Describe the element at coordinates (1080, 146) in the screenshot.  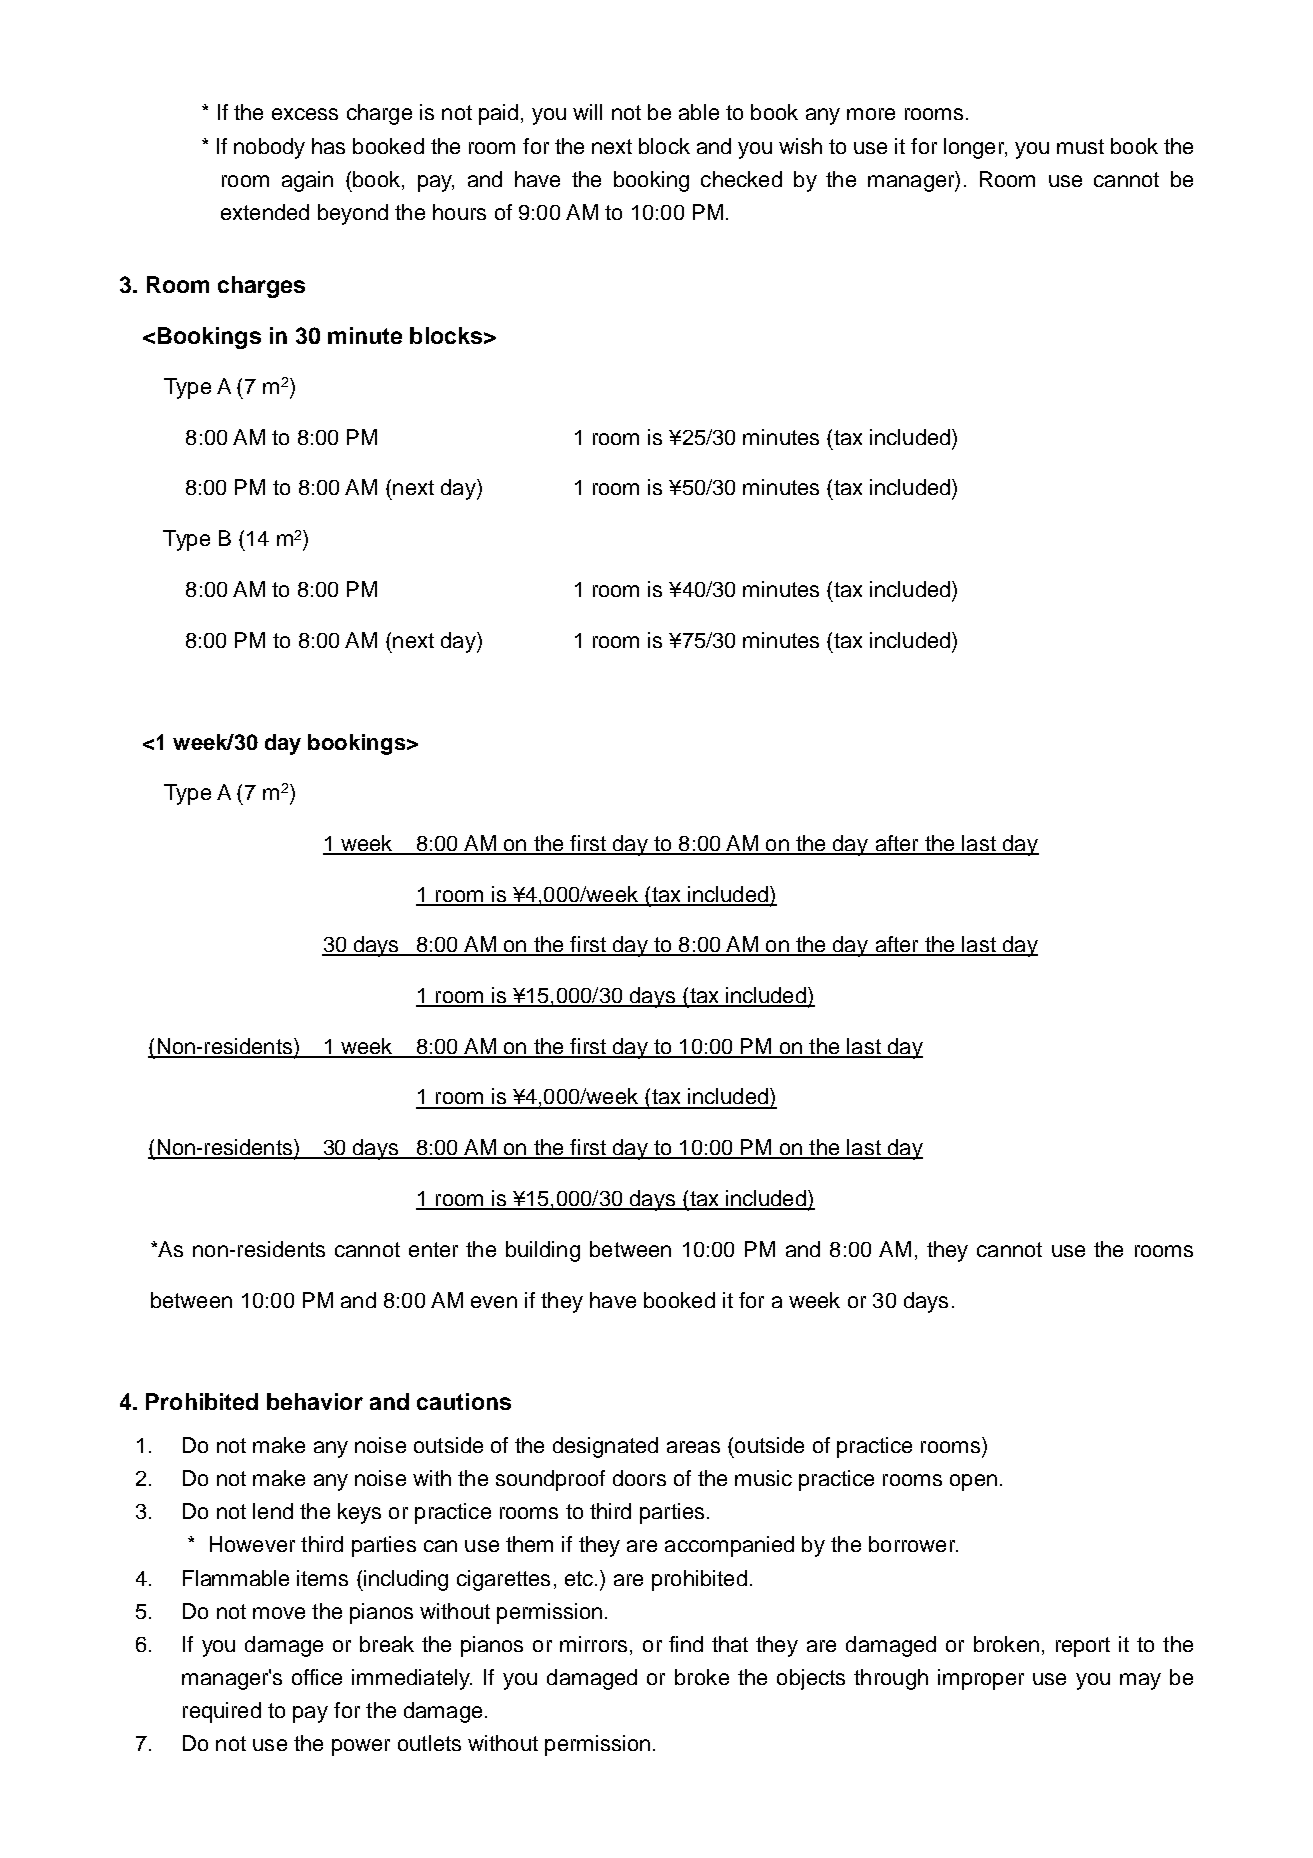
I see `must` at that location.
